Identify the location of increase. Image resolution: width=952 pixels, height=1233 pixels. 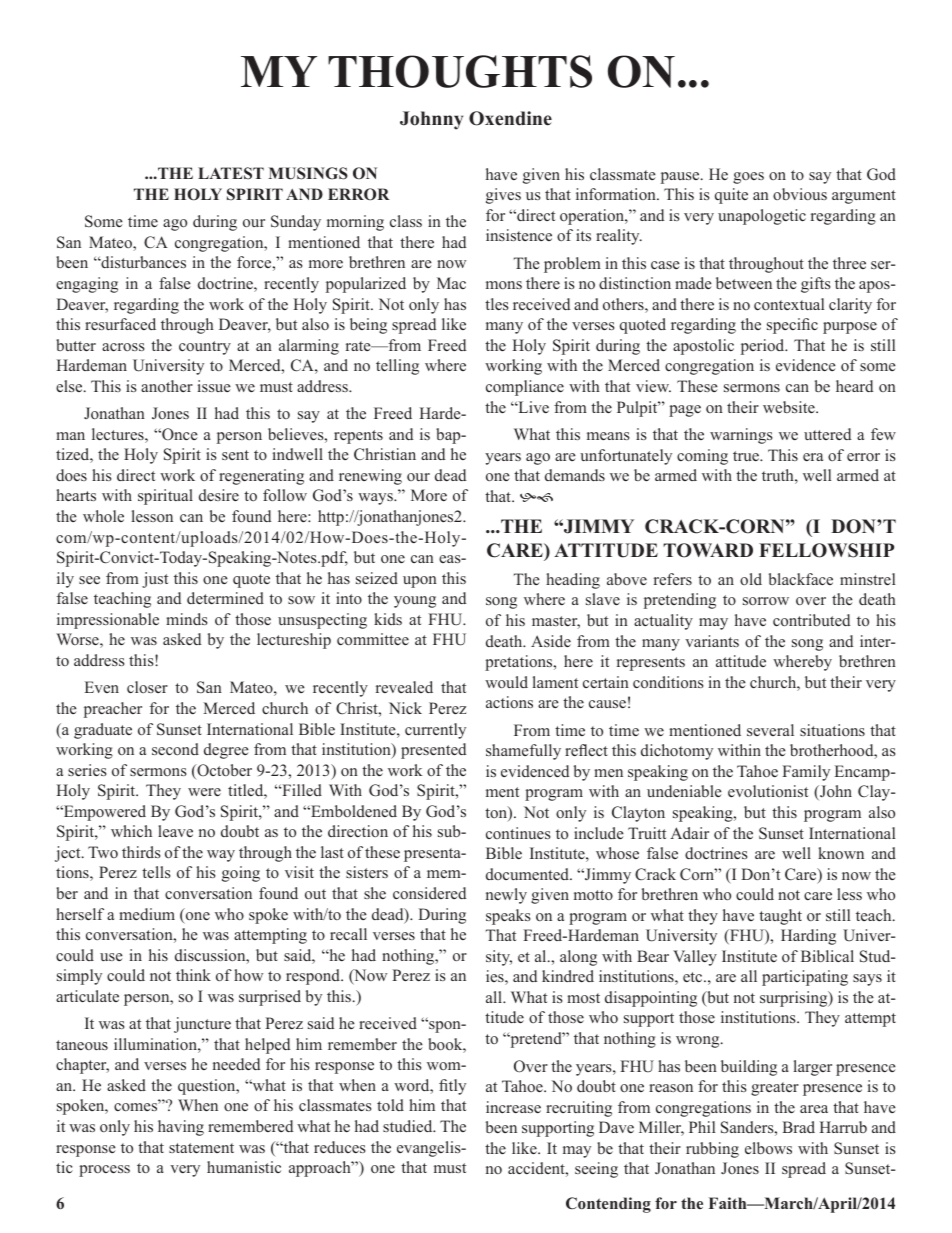
(513, 1107).
